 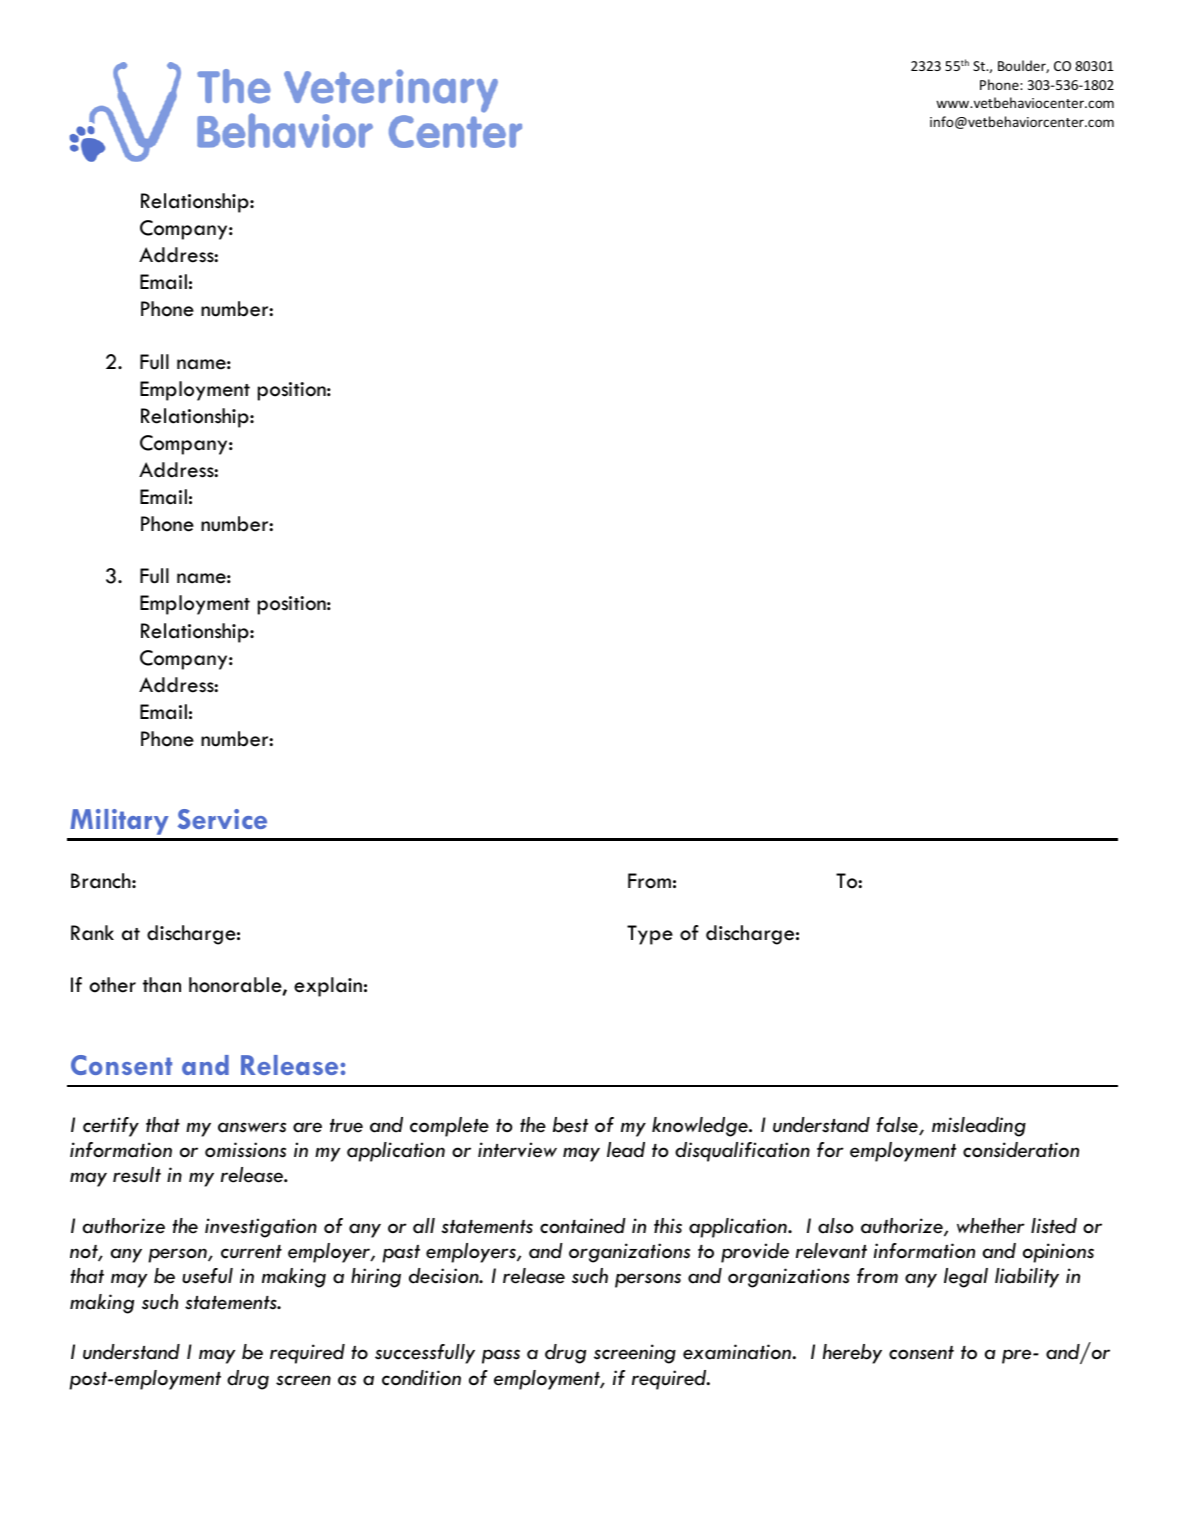 I want to click on whether, so click(x=991, y=1226).
